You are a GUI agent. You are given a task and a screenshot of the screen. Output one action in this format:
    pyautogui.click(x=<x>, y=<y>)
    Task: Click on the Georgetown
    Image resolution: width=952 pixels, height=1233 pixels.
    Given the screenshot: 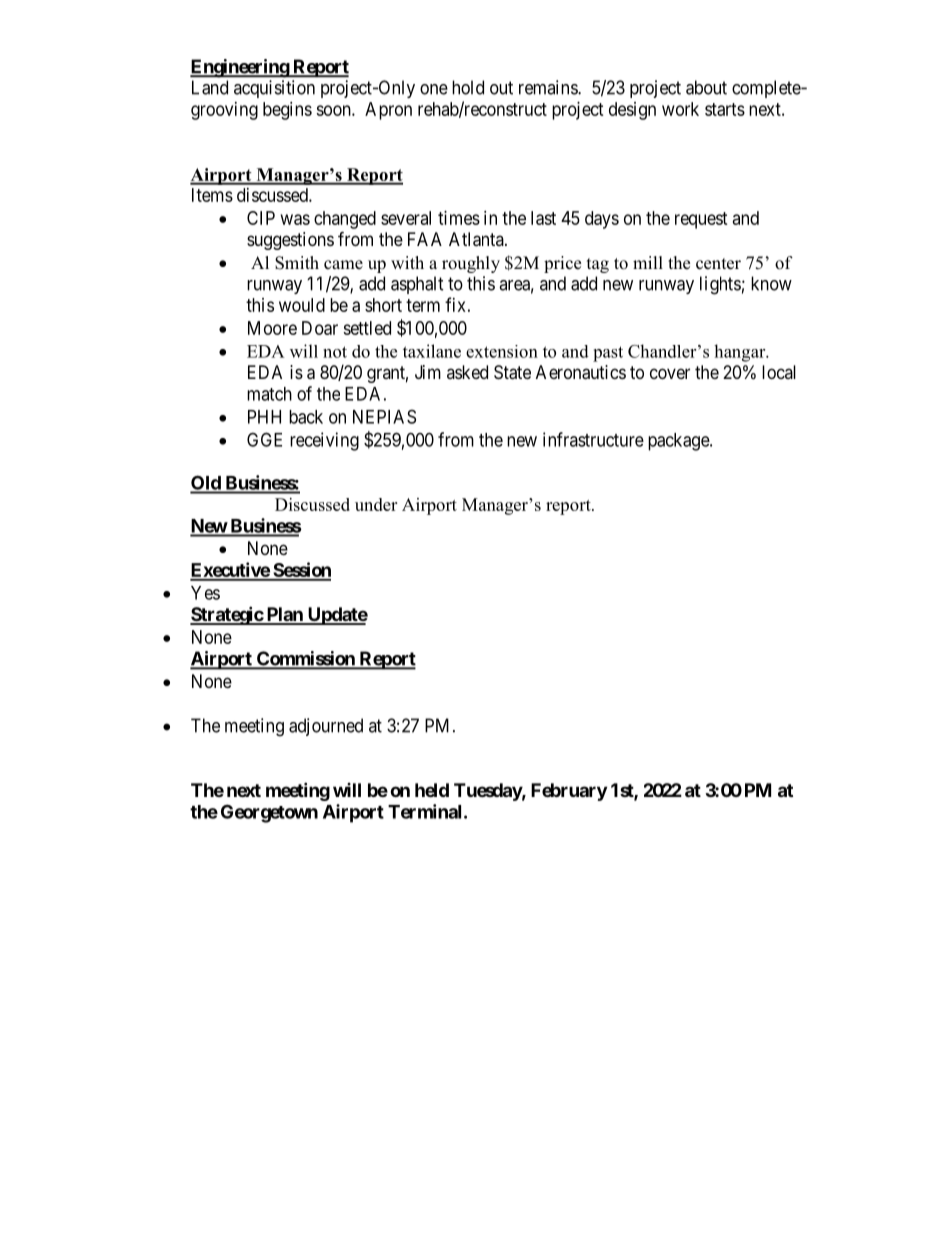 What is the action you would take?
    pyautogui.click(x=269, y=813)
